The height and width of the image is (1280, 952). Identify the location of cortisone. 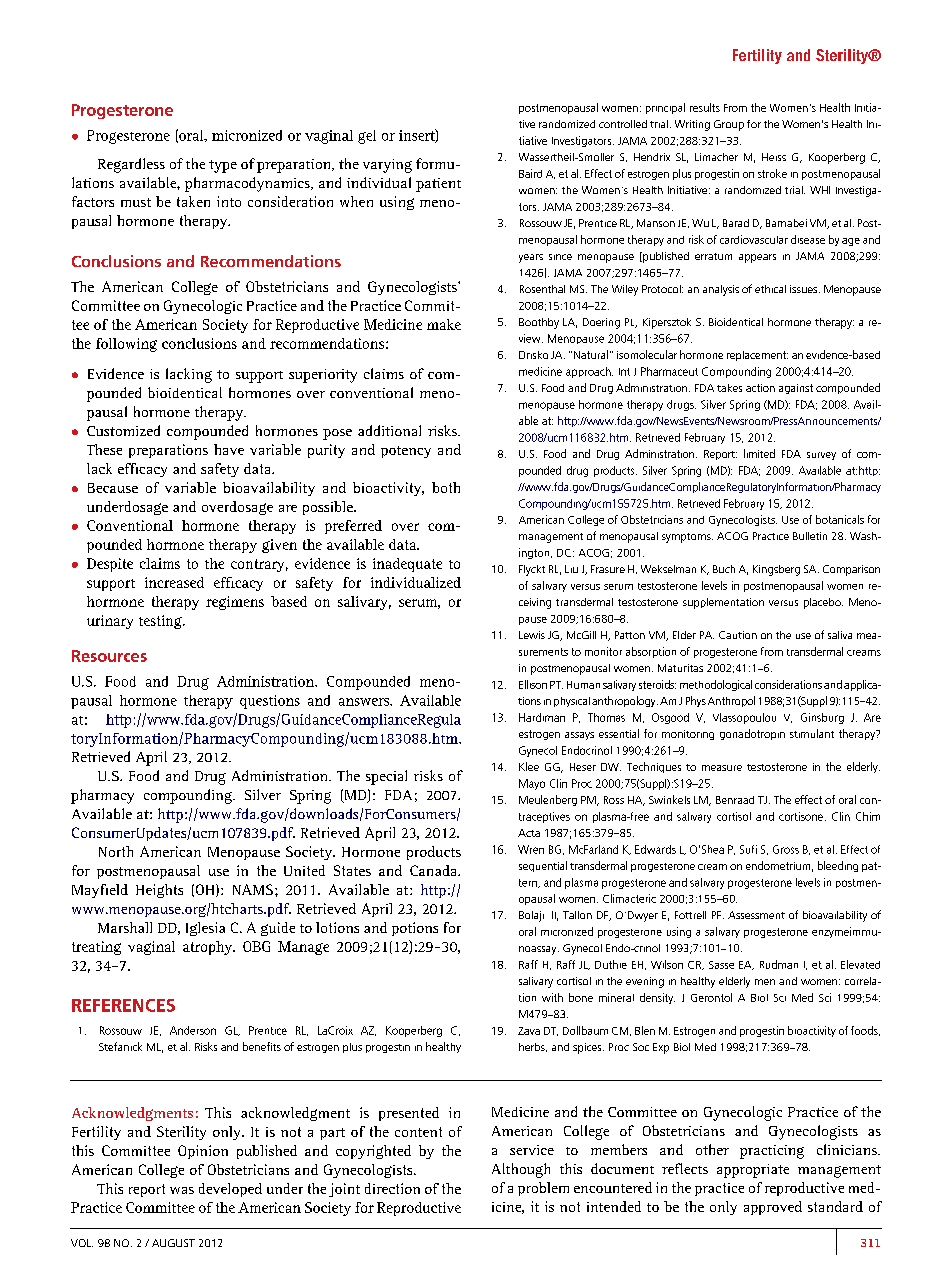
(801, 816).
